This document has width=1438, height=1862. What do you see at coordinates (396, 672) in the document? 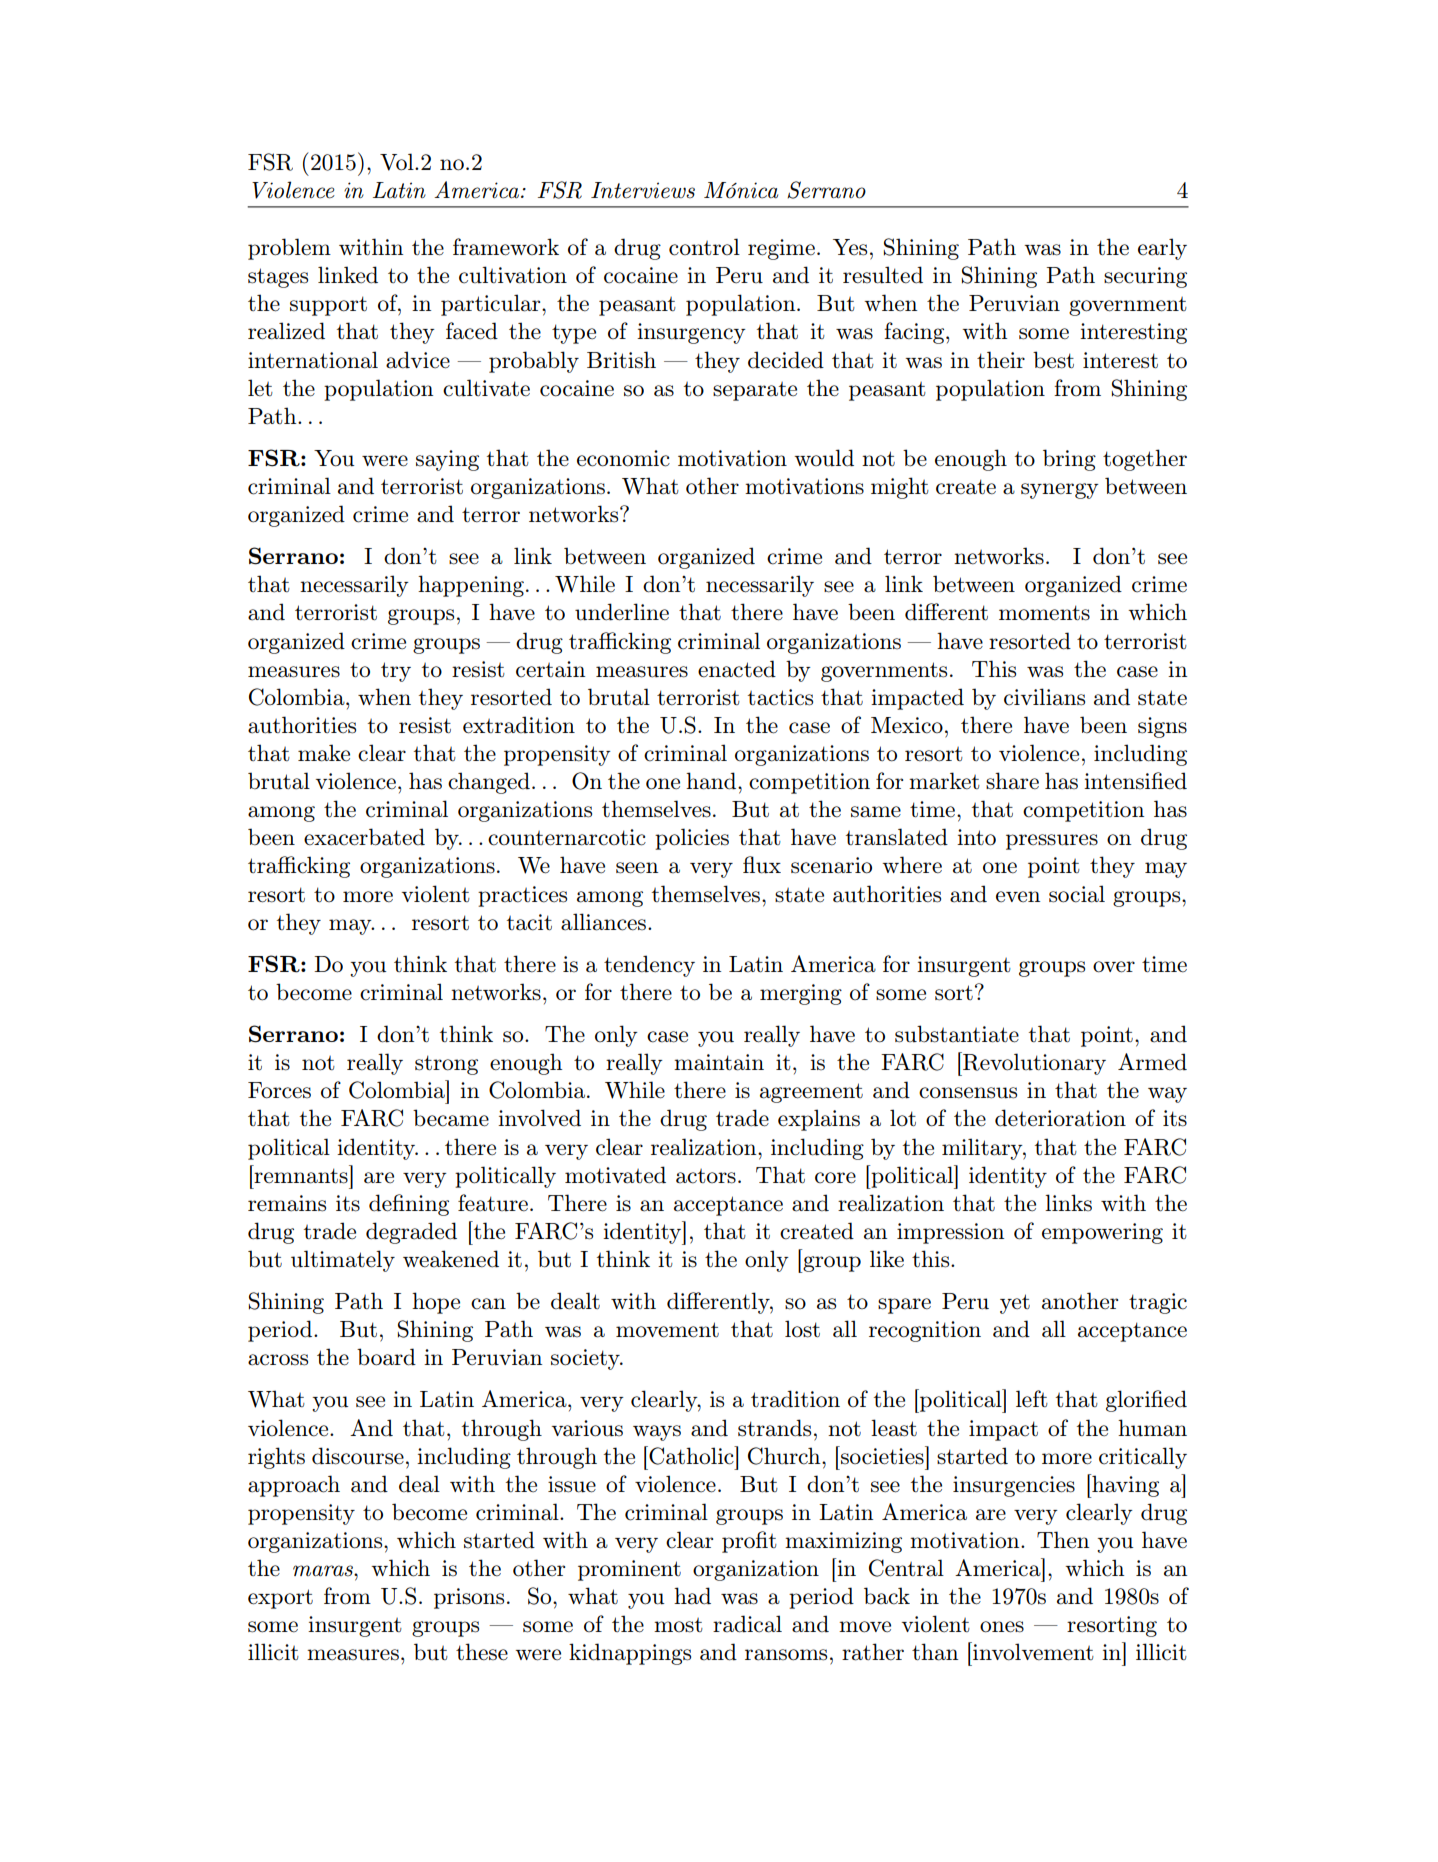
I see `try` at bounding box center [396, 672].
